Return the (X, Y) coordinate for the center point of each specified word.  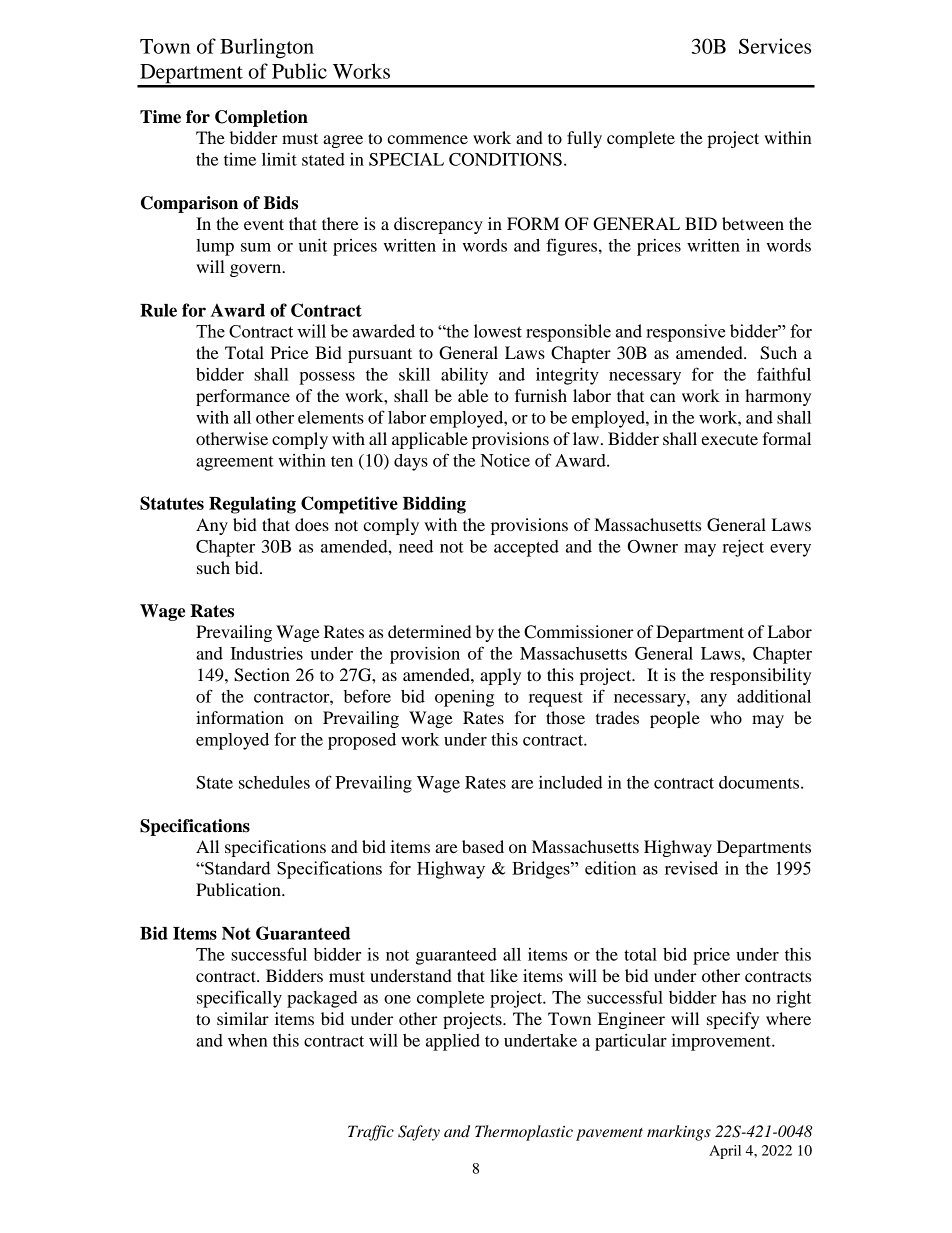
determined (429, 631)
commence (427, 139)
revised (691, 868)
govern (257, 270)
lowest (498, 331)
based (483, 846)
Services (775, 46)
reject (743, 548)
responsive (686, 333)
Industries (266, 653)
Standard (237, 868)
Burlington (267, 48)
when (248, 1040)
